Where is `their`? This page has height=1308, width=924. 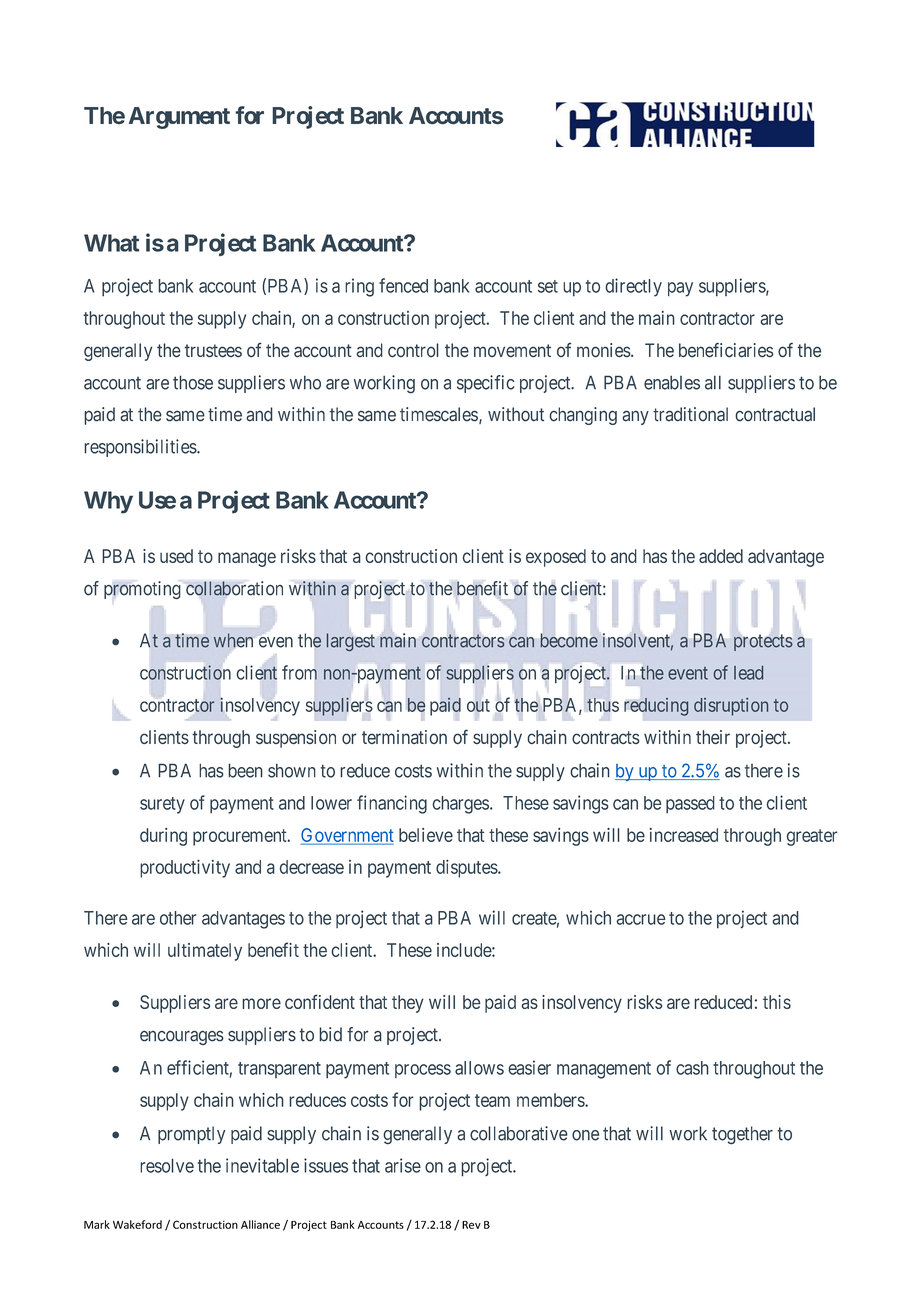
their is located at coordinates (713, 737).
